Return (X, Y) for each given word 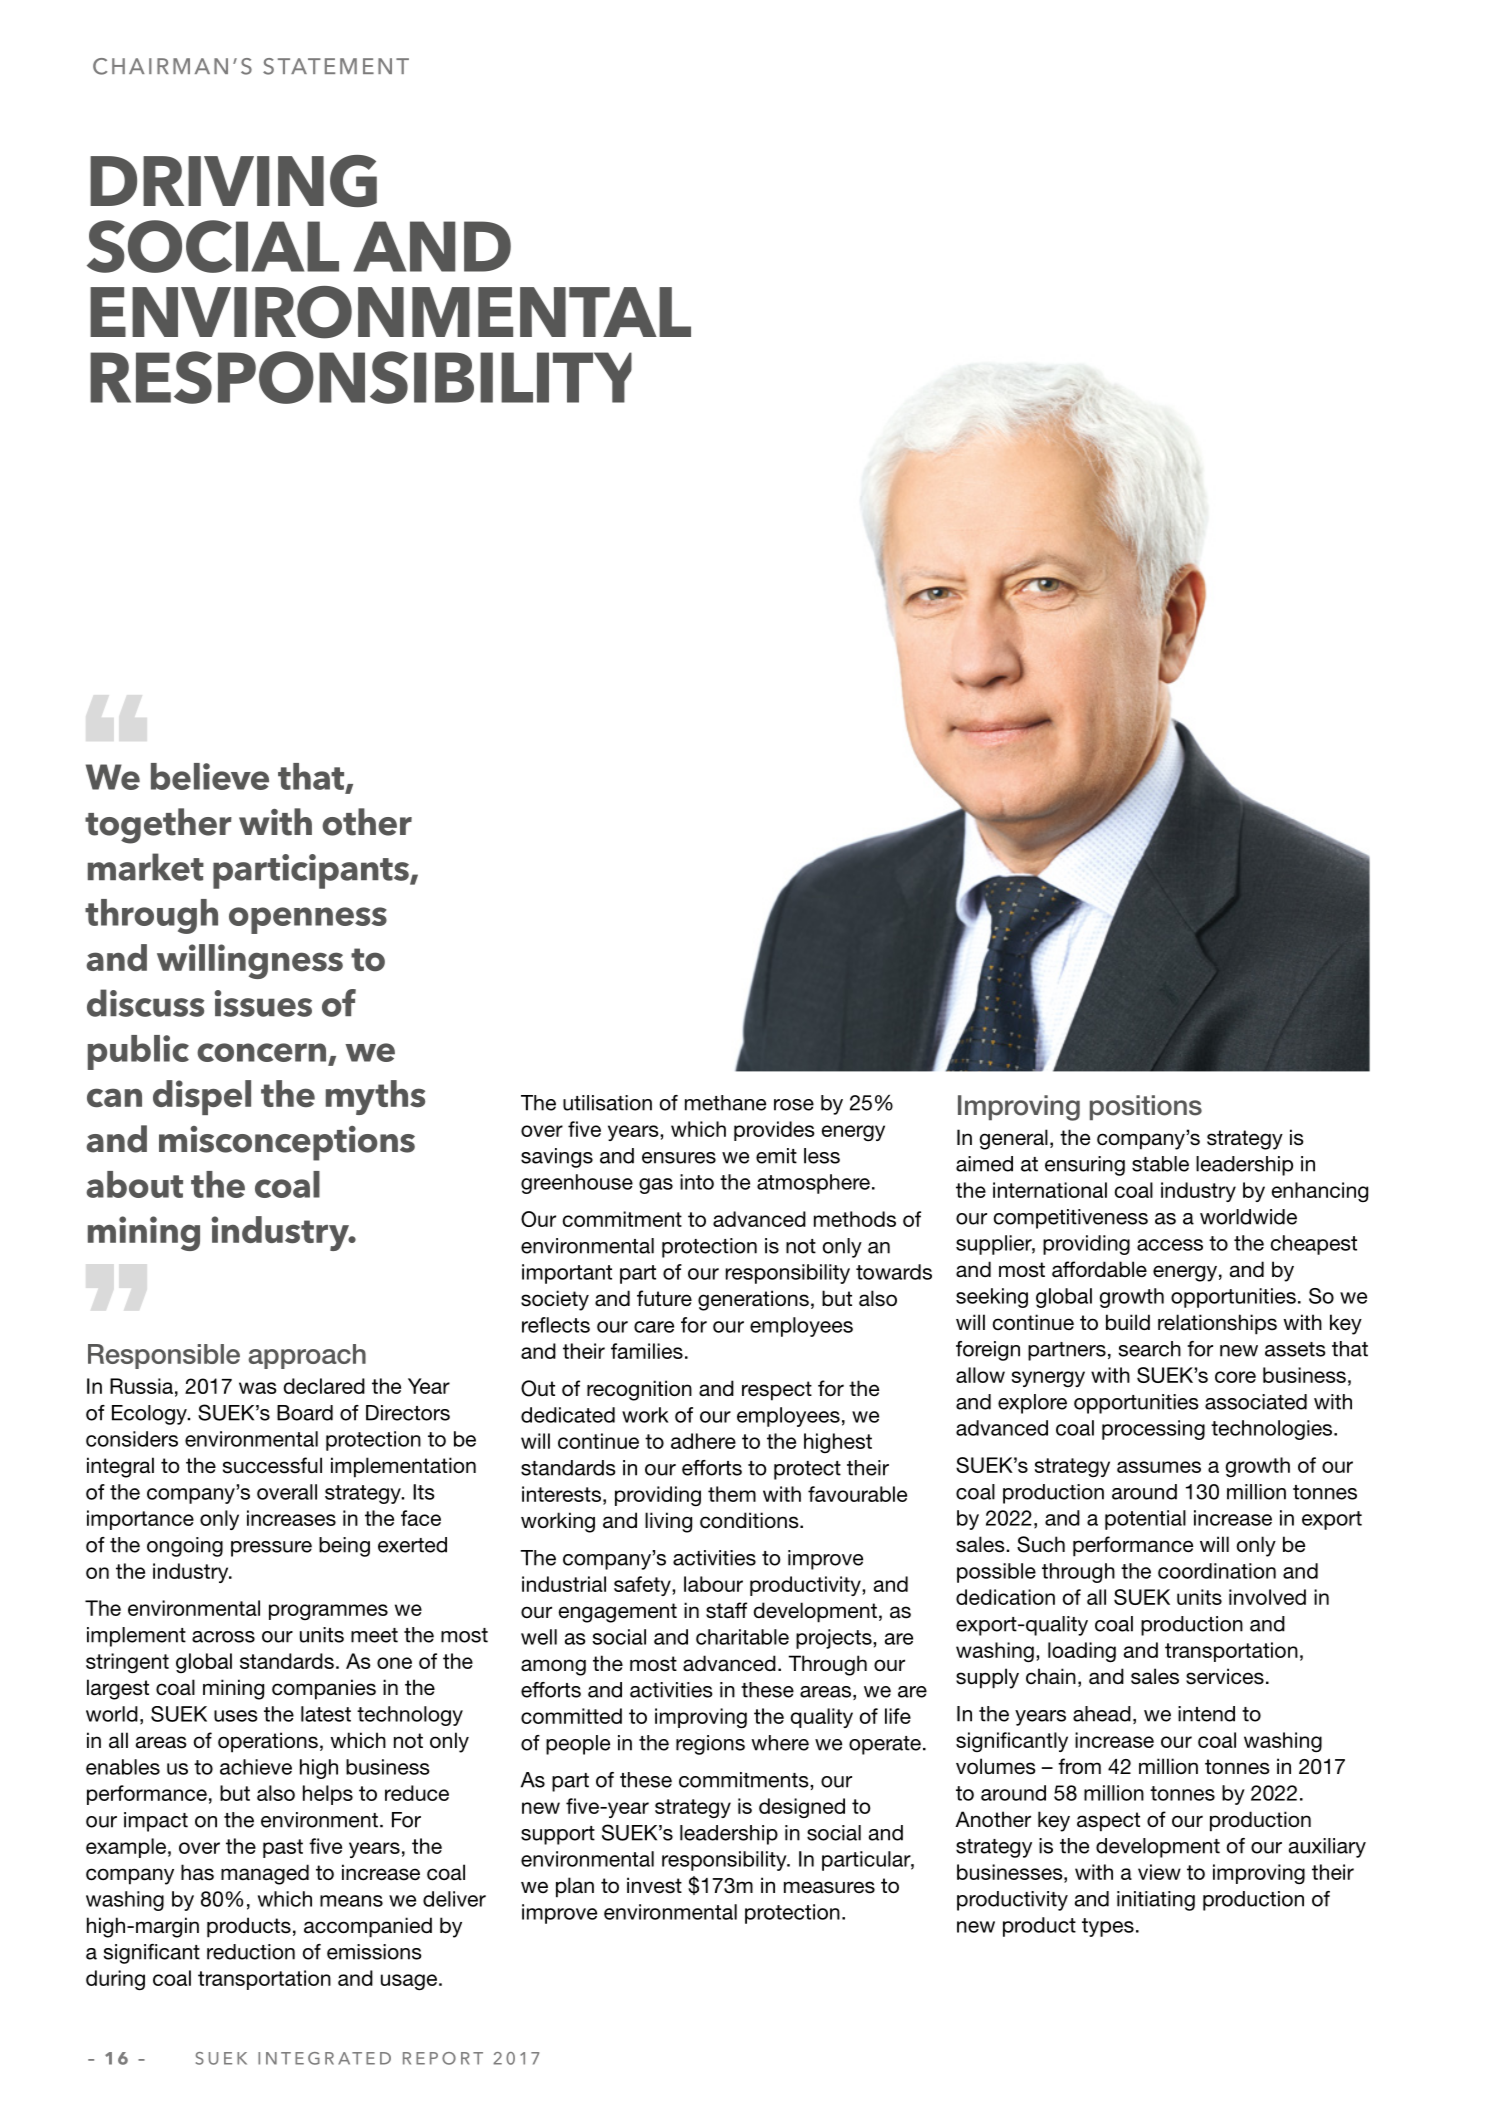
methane (725, 1103)
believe (210, 776)
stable (1160, 1164)
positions (1146, 1107)
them (732, 1494)
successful (272, 1465)
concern (261, 1052)
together (158, 826)
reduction (251, 1952)
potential (1145, 1520)
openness (308, 920)
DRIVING (233, 181)
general (1013, 1139)
